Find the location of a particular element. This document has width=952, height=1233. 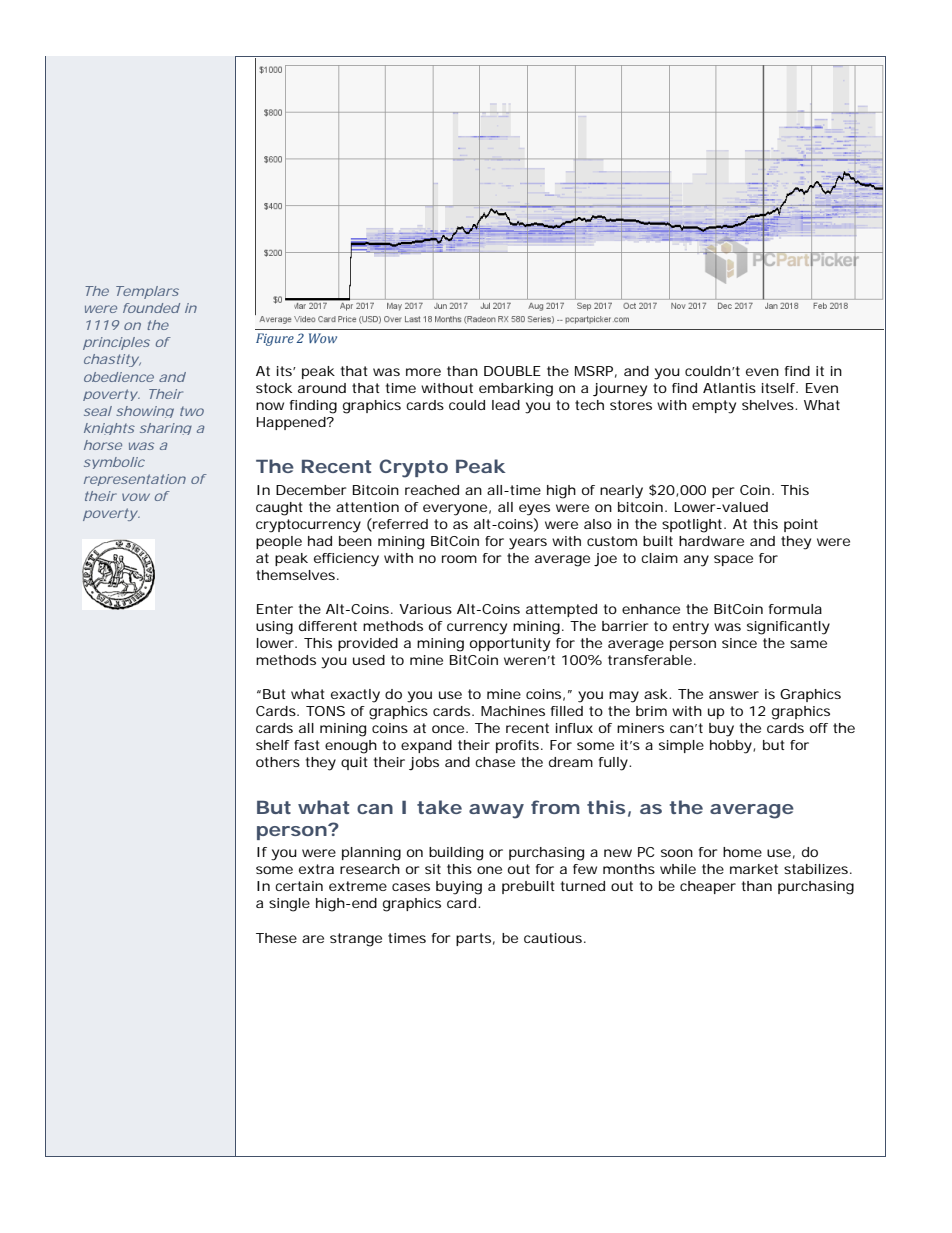

These is located at coordinates (276, 938).
